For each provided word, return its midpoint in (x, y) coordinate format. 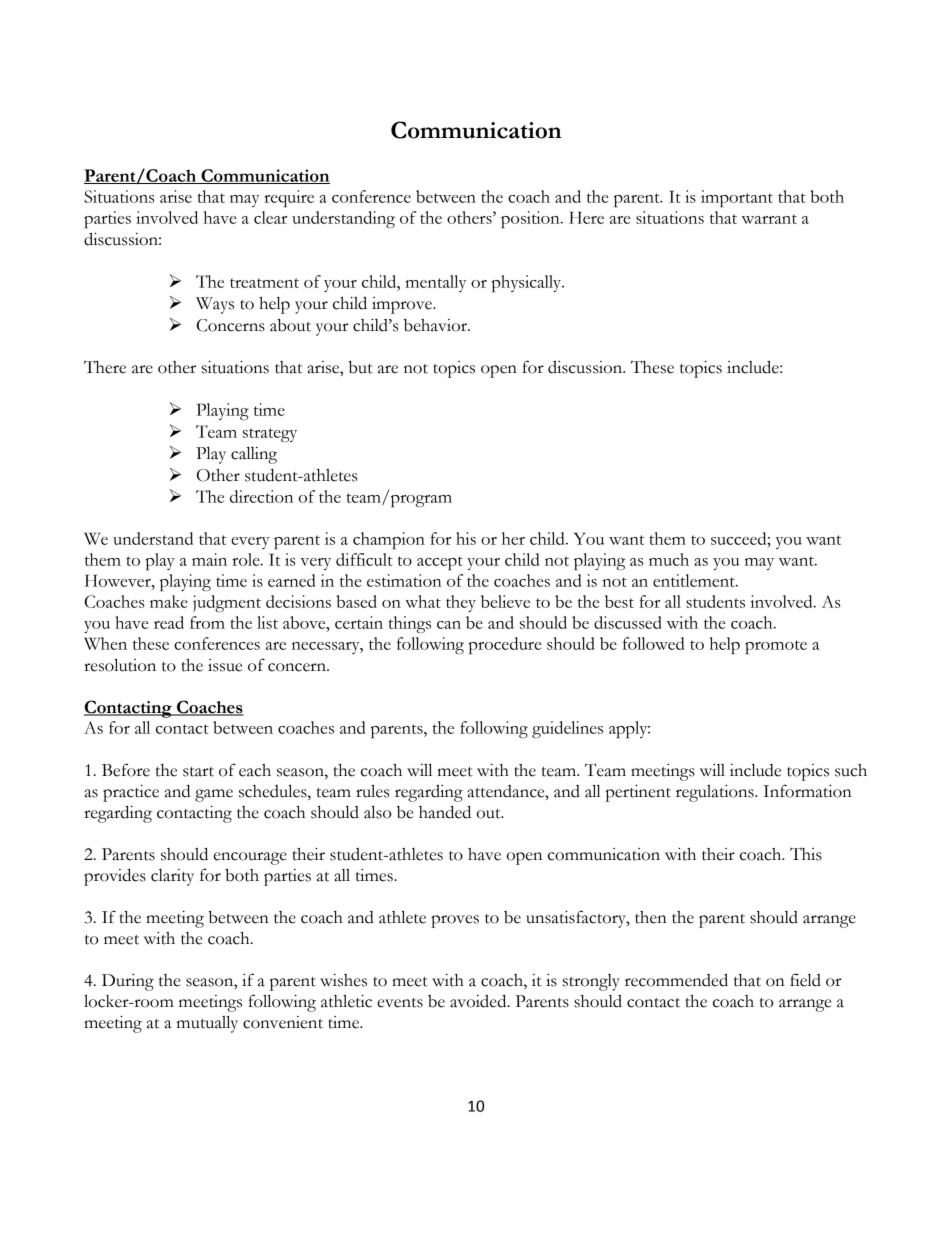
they (461, 603)
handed (445, 812)
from (207, 622)
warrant (769, 219)
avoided (479, 1001)
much (669, 559)
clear (270, 217)
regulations (716, 793)
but (360, 367)
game (214, 795)
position (531, 219)
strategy (270, 435)
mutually (207, 1024)
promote (776, 647)
